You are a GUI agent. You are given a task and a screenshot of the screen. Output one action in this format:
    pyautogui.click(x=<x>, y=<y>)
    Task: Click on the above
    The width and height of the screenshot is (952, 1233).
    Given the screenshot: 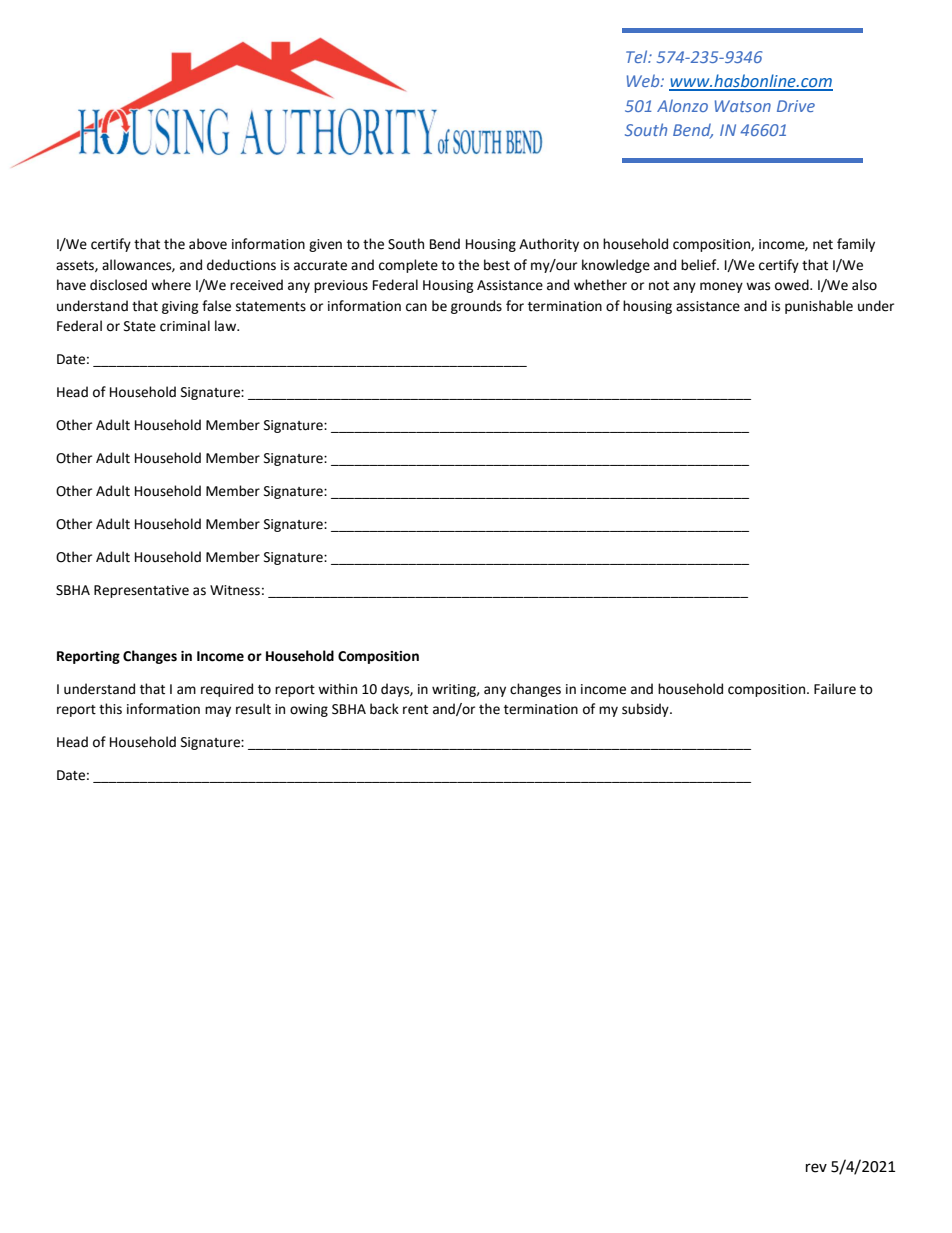 What is the action you would take?
    pyautogui.click(x=208, y=244)
